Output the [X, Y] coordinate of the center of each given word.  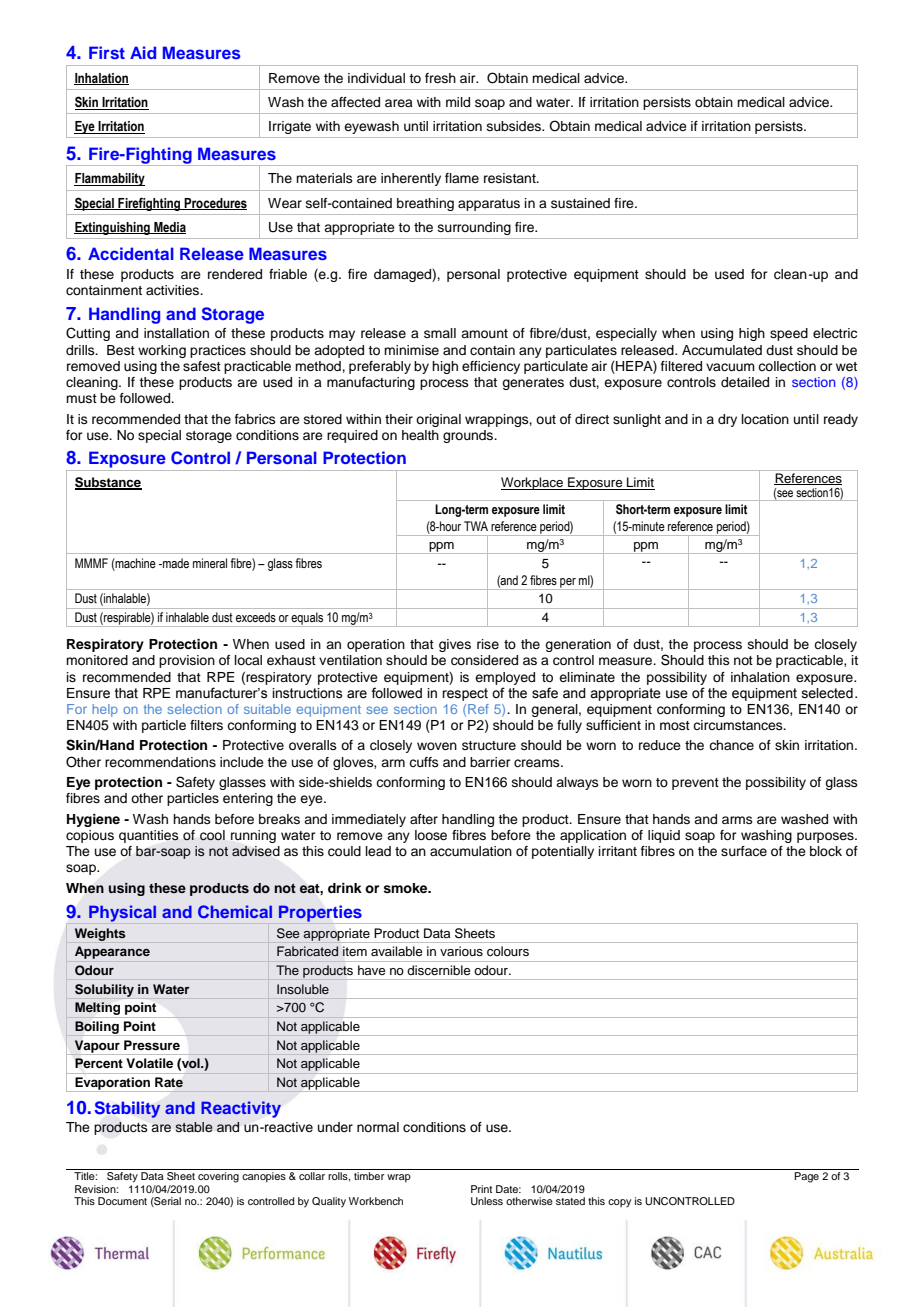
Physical [122, 913]
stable [194, 1127]
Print [481, 1189]
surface [744, 851]
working [162, 351]
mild [458, 102]
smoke [406, 888]
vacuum [730, 367]
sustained [580, 203]
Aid [143, 52]
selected [827, 693]
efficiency [491, 367]
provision [187, 661]
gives [455, 645]
